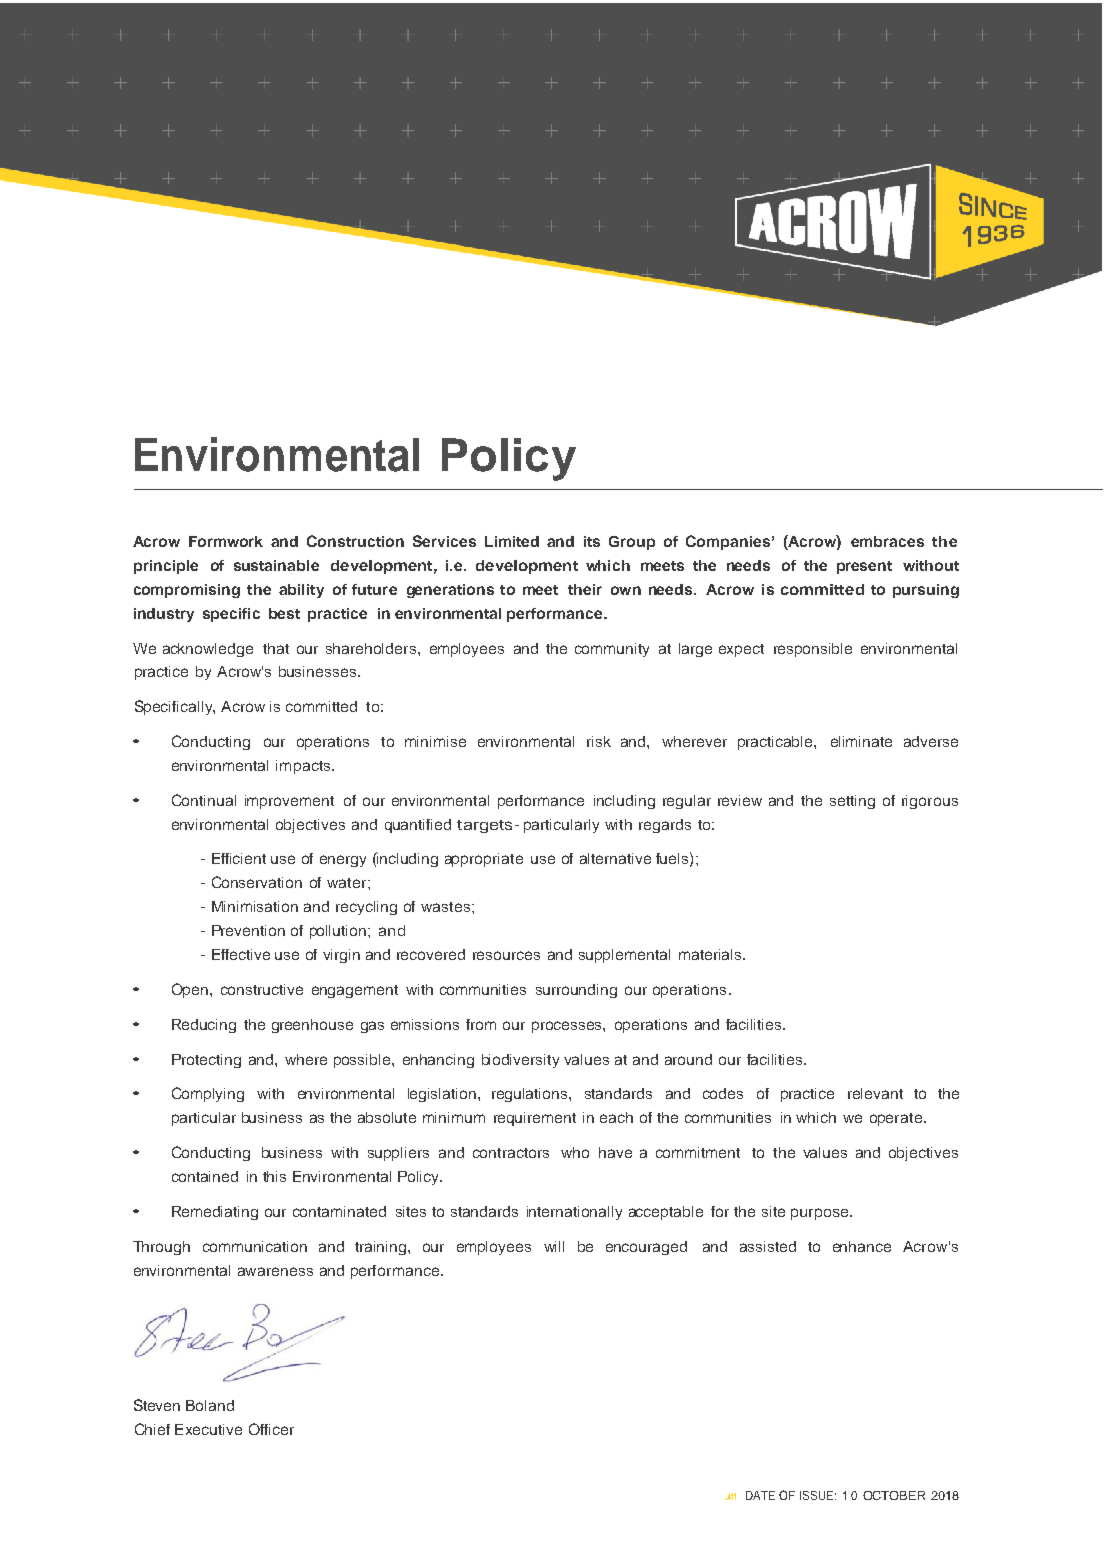 The width and height of the screenshot is (1105, 1560). What do you see at coordinates (204, 800) in the screenshot?
I see `Continual` at bounding box center [204, 800].
